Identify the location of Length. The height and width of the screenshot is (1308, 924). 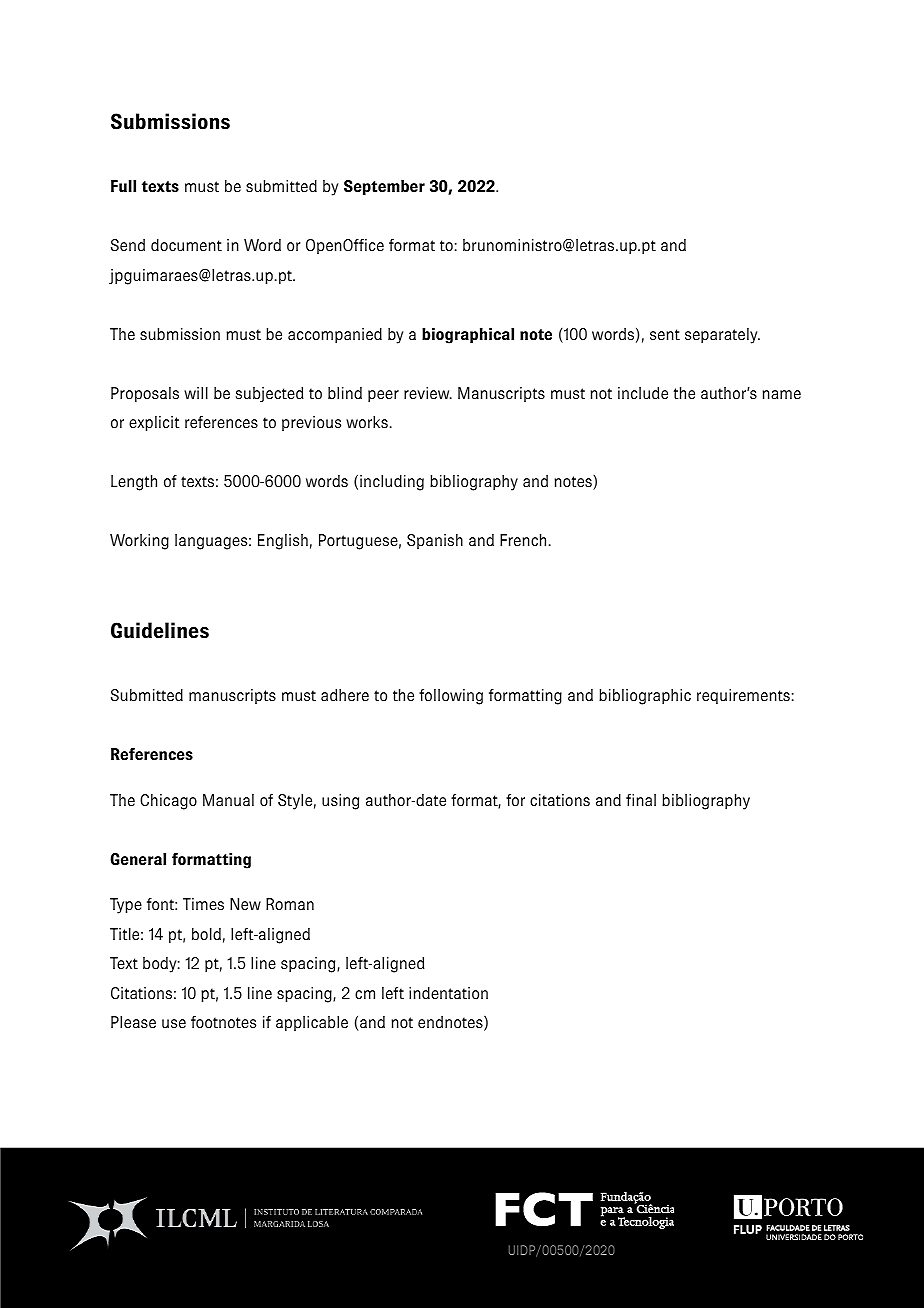
(134, 483).
